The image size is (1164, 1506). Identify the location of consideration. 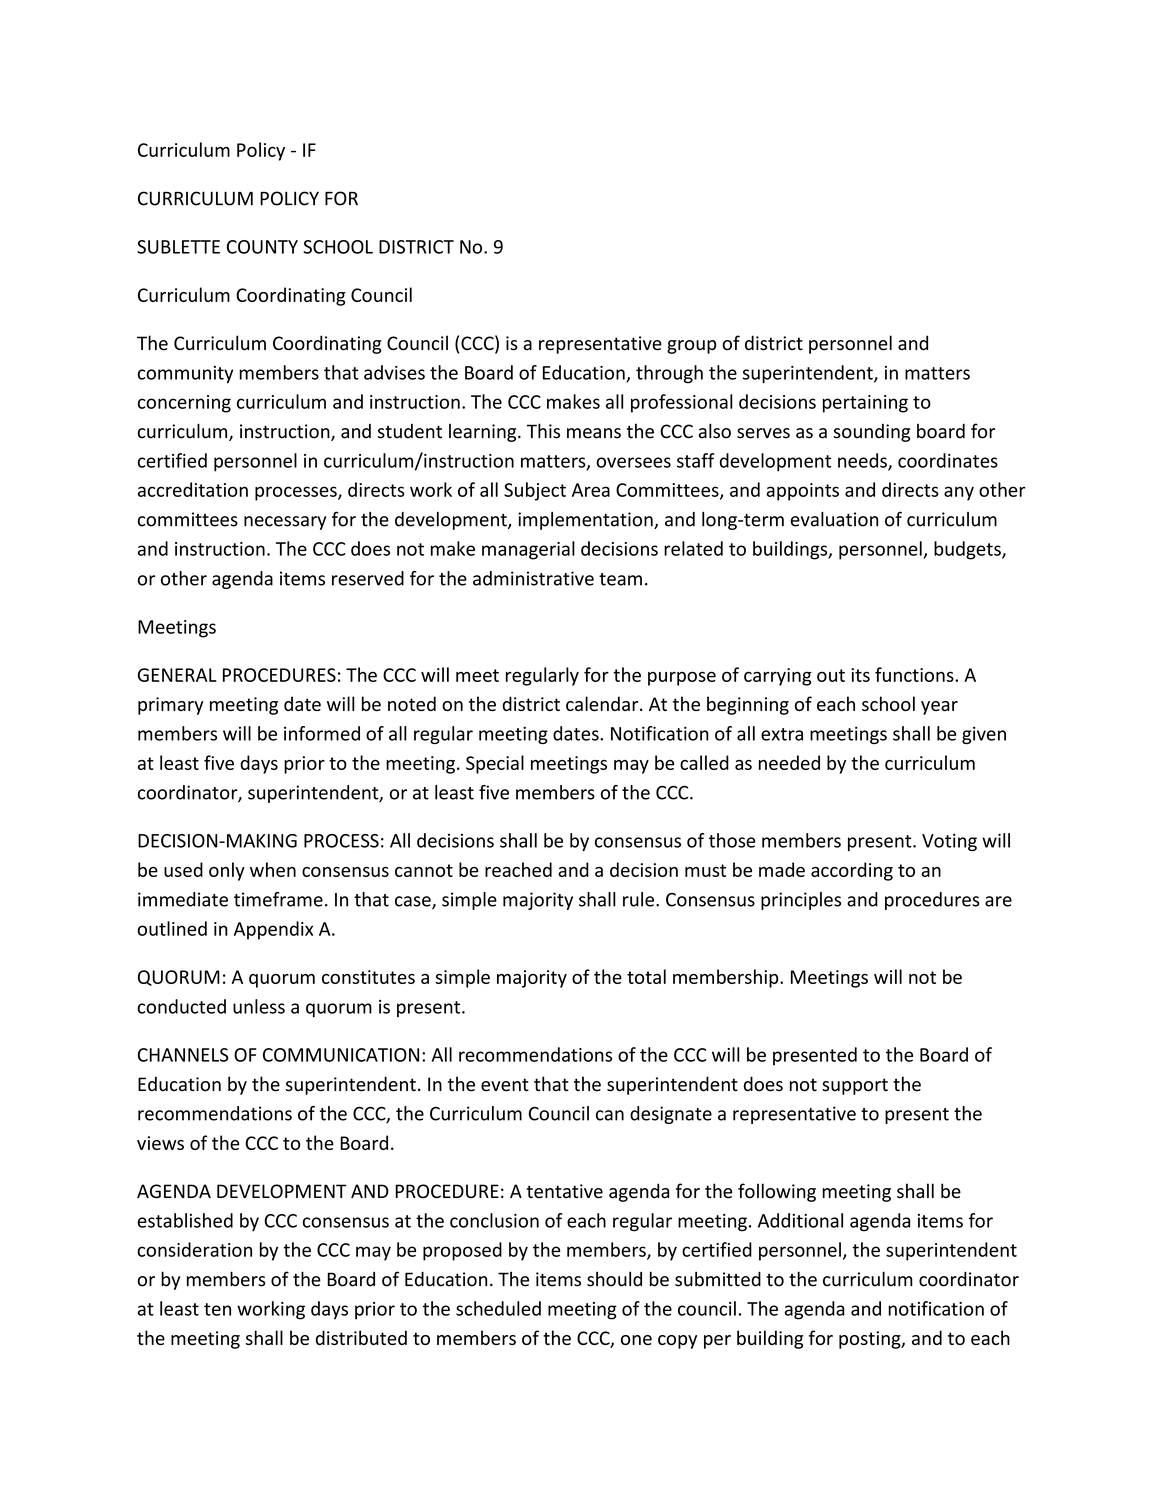
(194, 1249).
